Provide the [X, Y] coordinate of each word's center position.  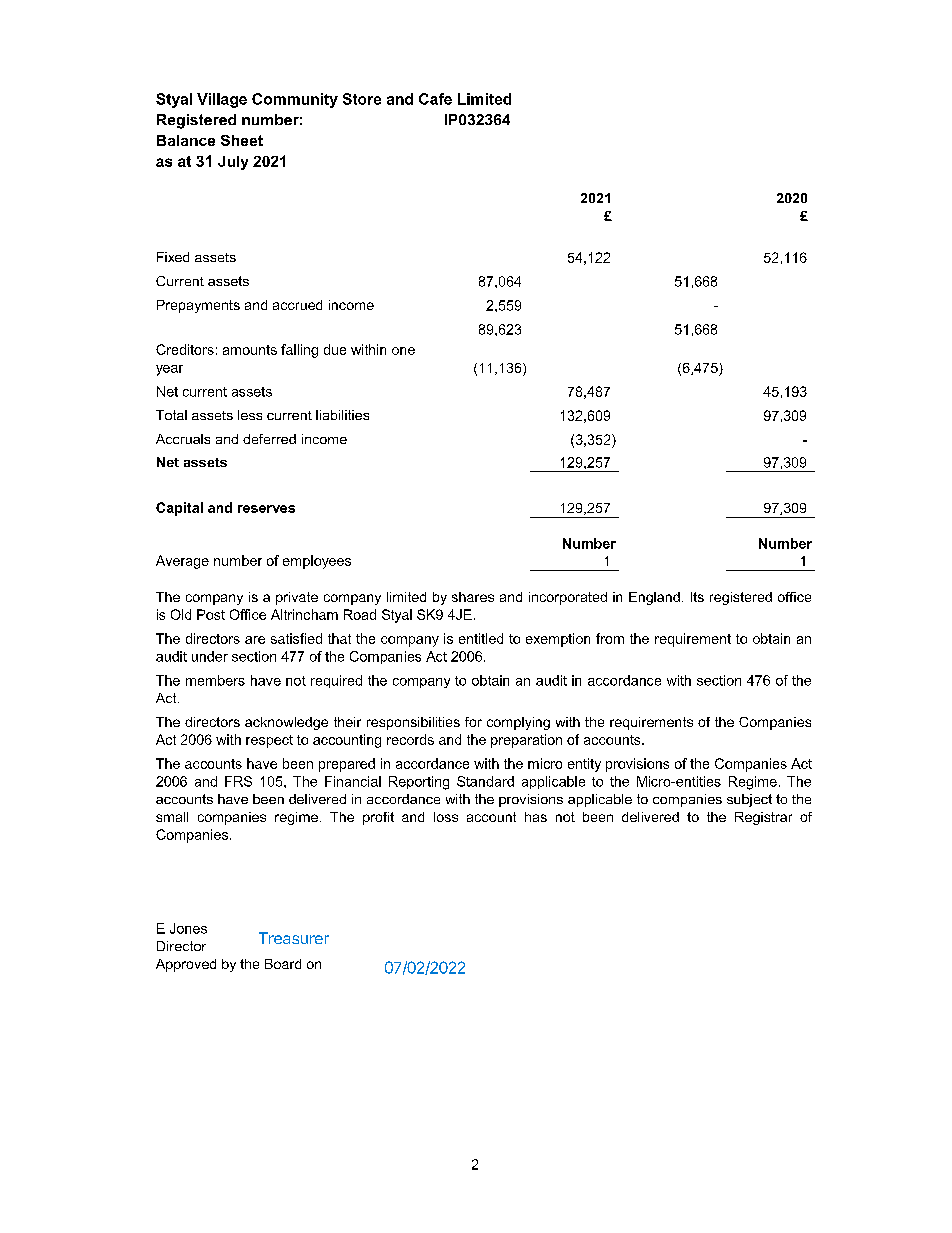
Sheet [242, 140]
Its [697, 597]
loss [446, 817]
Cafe [435, 99]
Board [283, 964]
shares [473, 597]
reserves [266, 509]
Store [362, 99]
